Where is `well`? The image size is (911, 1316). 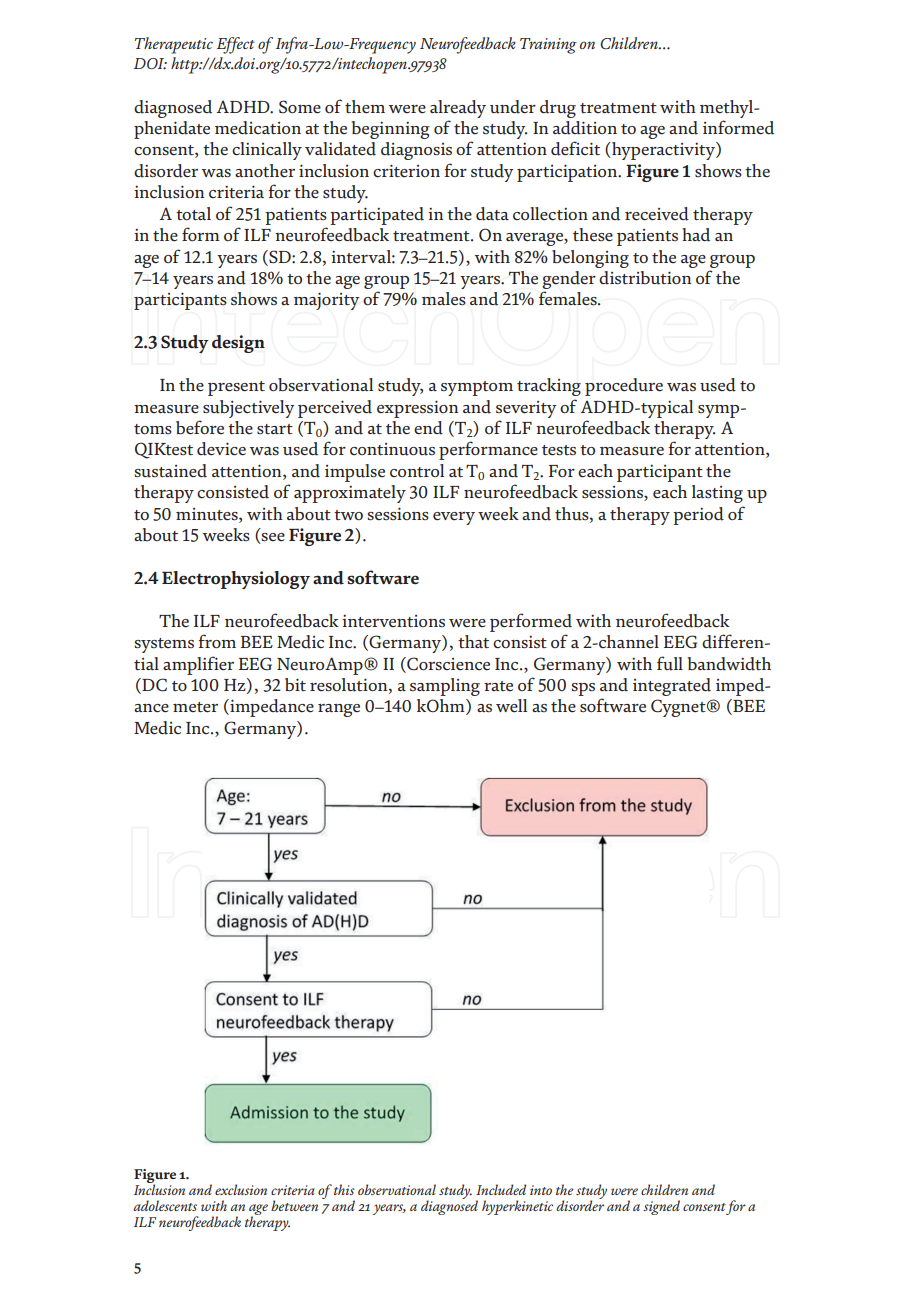
well is located at coordinates (511, 706).
